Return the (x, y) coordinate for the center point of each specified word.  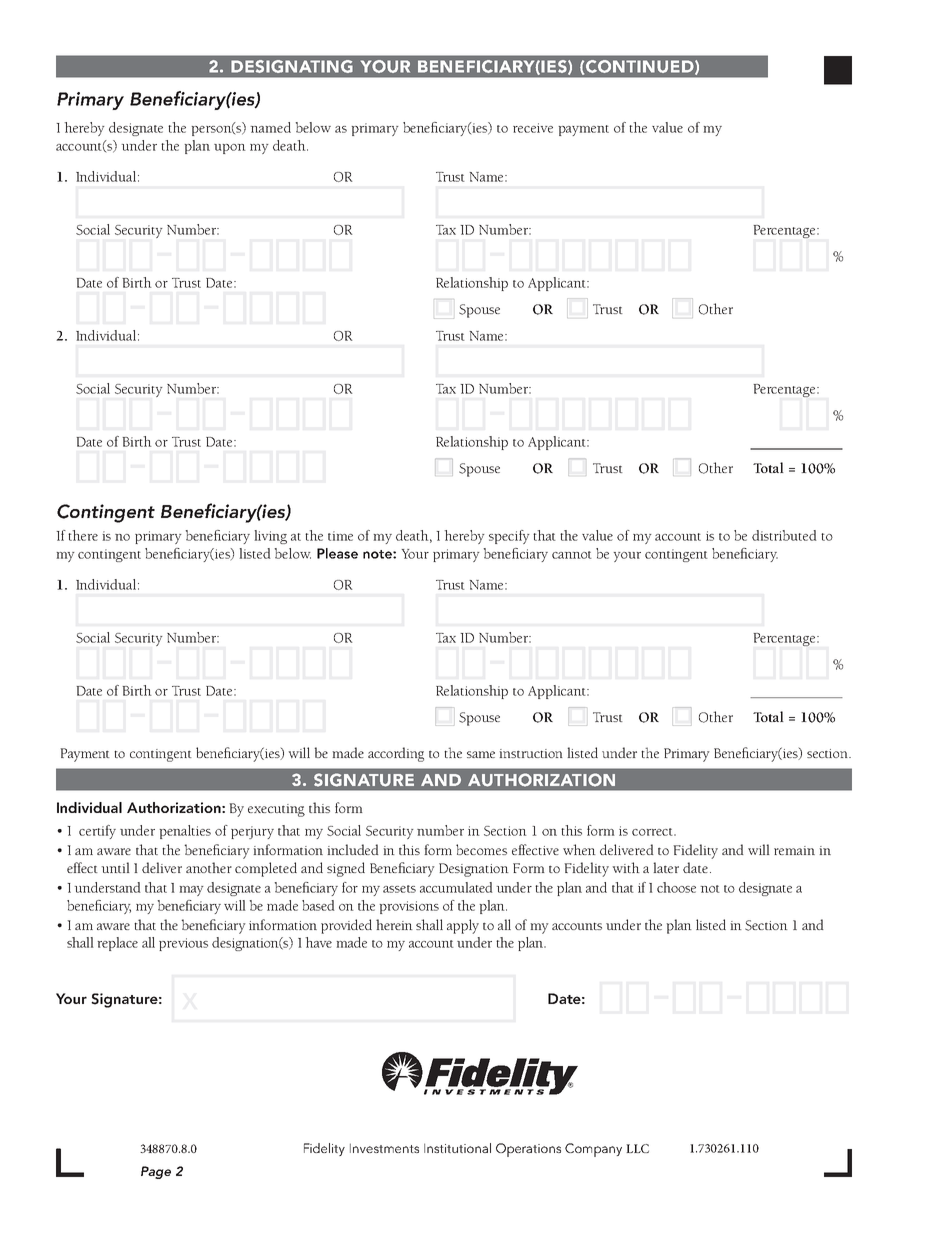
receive (533, 128)
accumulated (456, 887)
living (270, 537)
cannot (572, 555)
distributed (784, 535)
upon (230, 149)
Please (337, 553)
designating (292, 66)
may (191, 891)
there (83, 535)
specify (509, 537)
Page (156, 1172)
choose (676, 887)
